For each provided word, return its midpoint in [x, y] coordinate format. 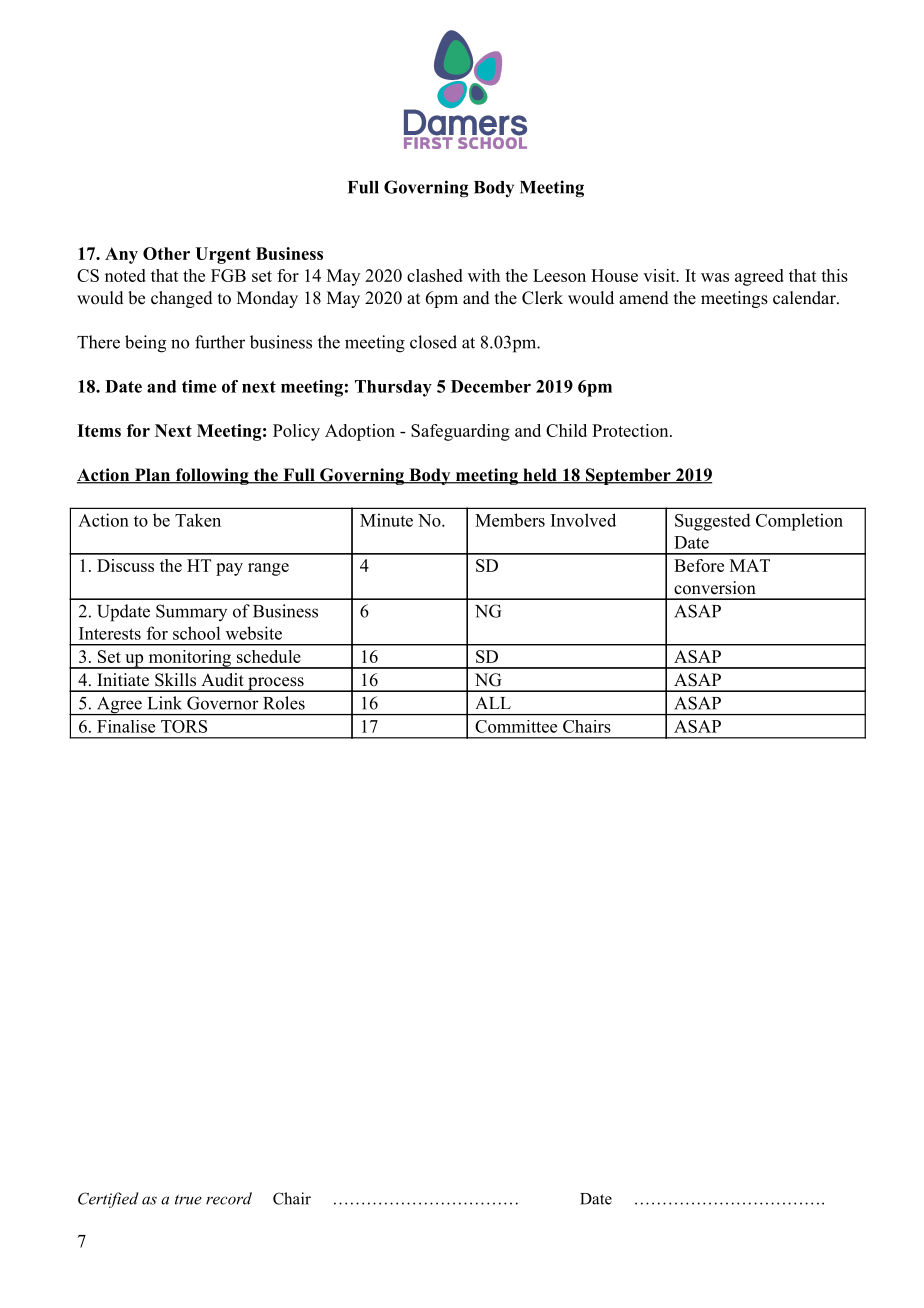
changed [182, 299]
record [229, 1198]
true [188, 1200]
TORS [184, 726]
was [715, 277]
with [484, 275]
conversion [715, 588]
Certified [108, 1200]
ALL [493, 703]
